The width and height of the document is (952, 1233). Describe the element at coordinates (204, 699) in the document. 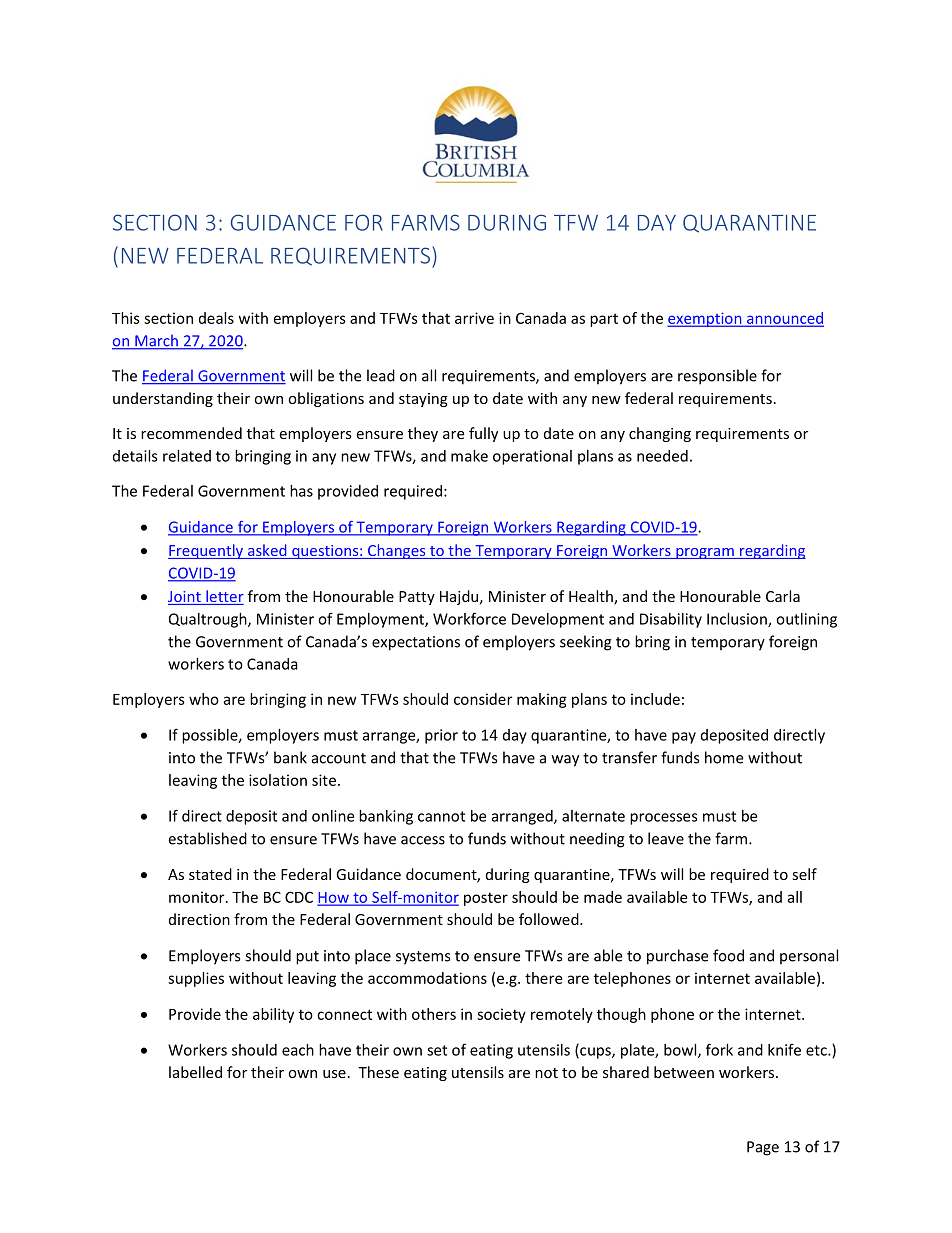

I see `who` at that location.
